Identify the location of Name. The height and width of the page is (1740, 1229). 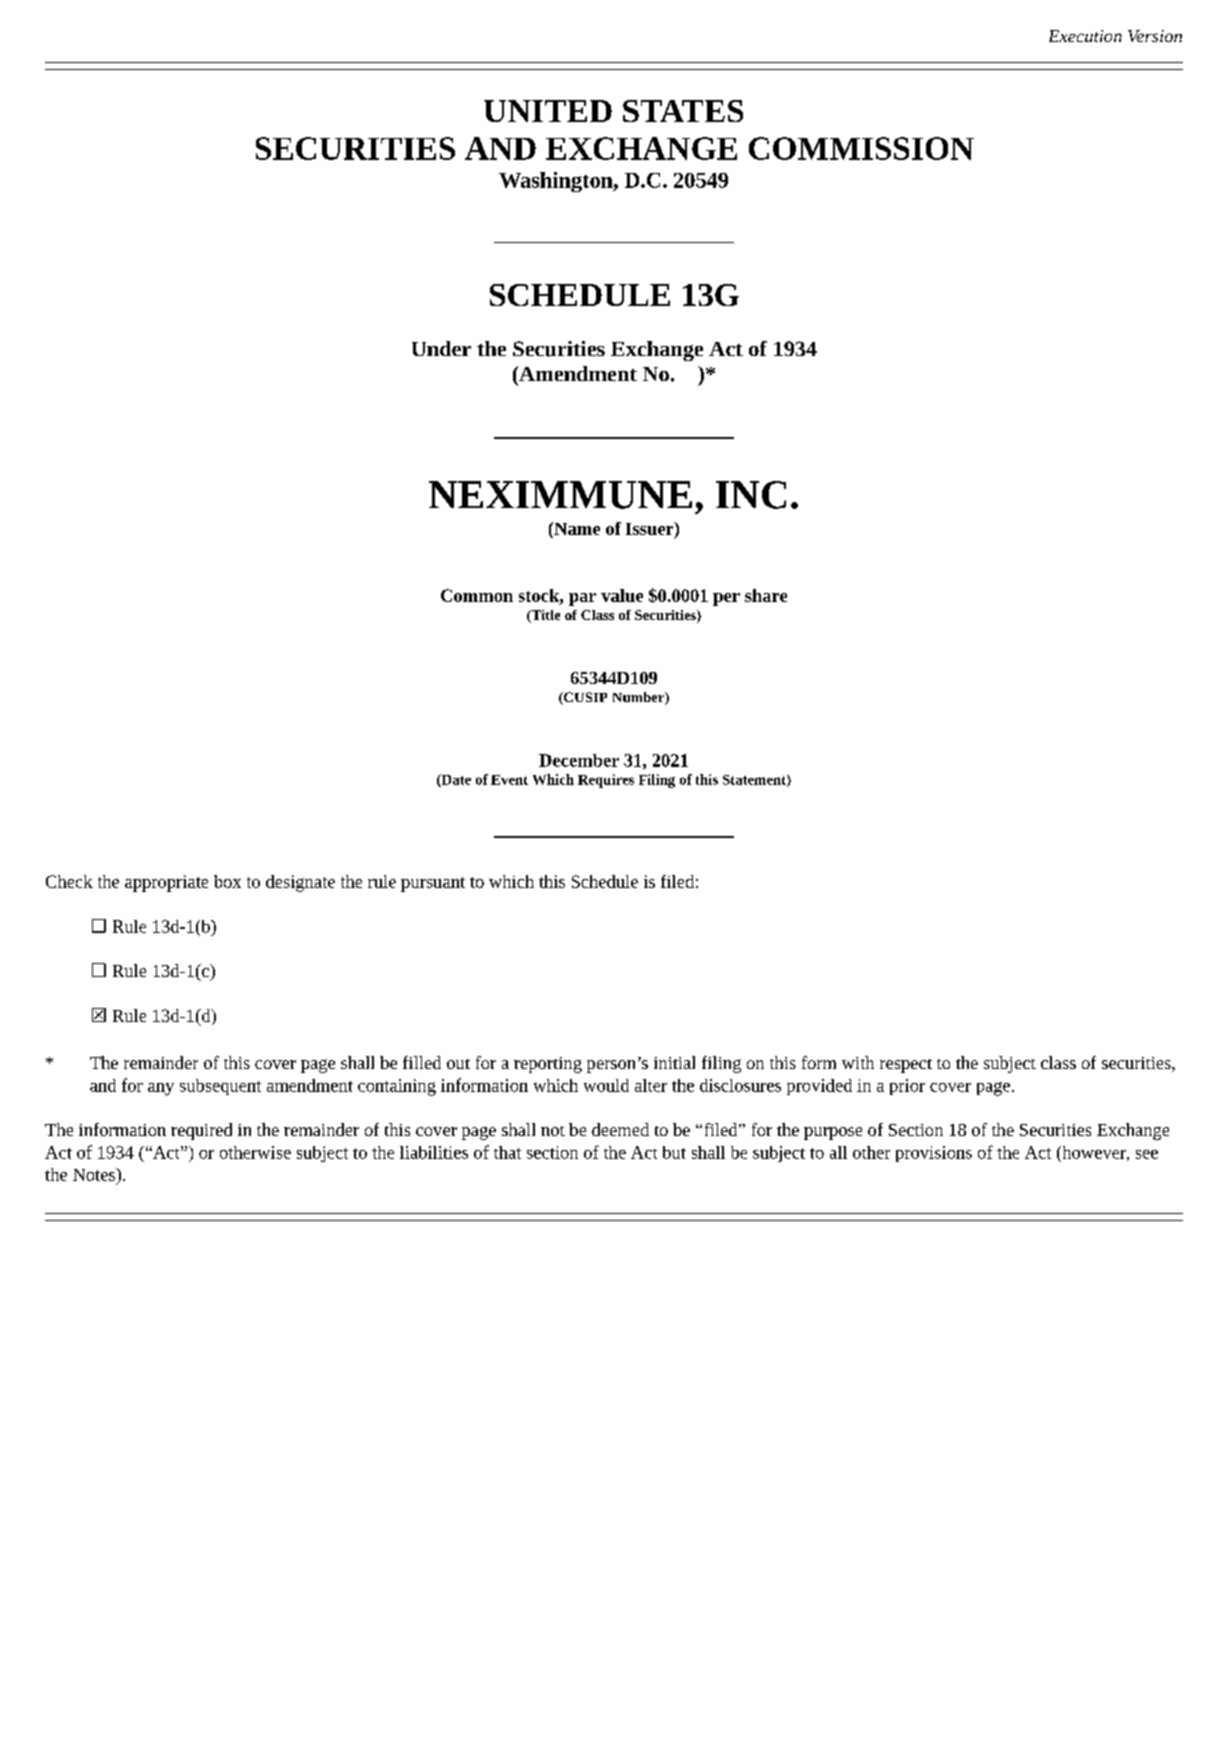
(576, 528).
